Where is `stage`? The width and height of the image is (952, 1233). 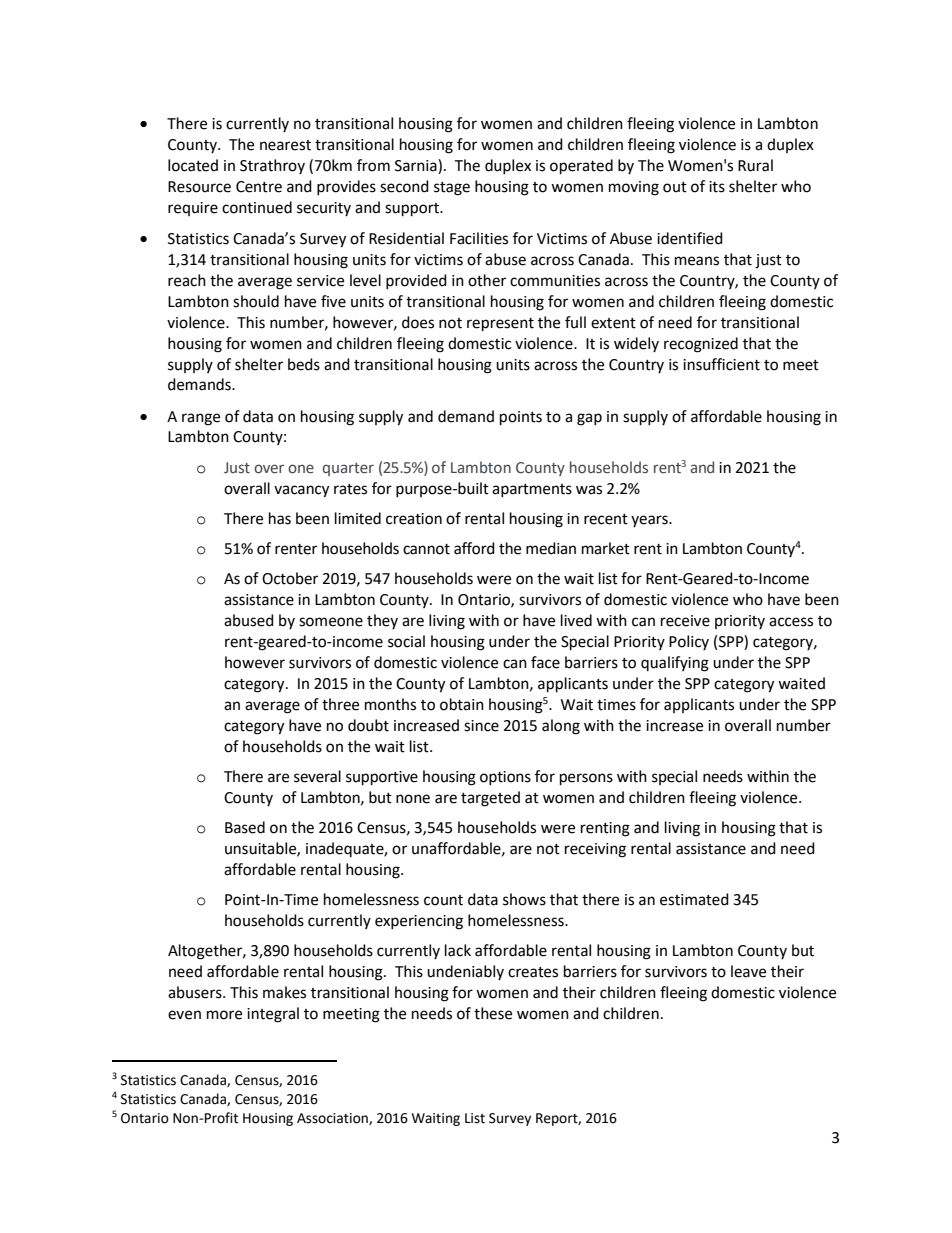 stage is located at coordinates (452, 189).
